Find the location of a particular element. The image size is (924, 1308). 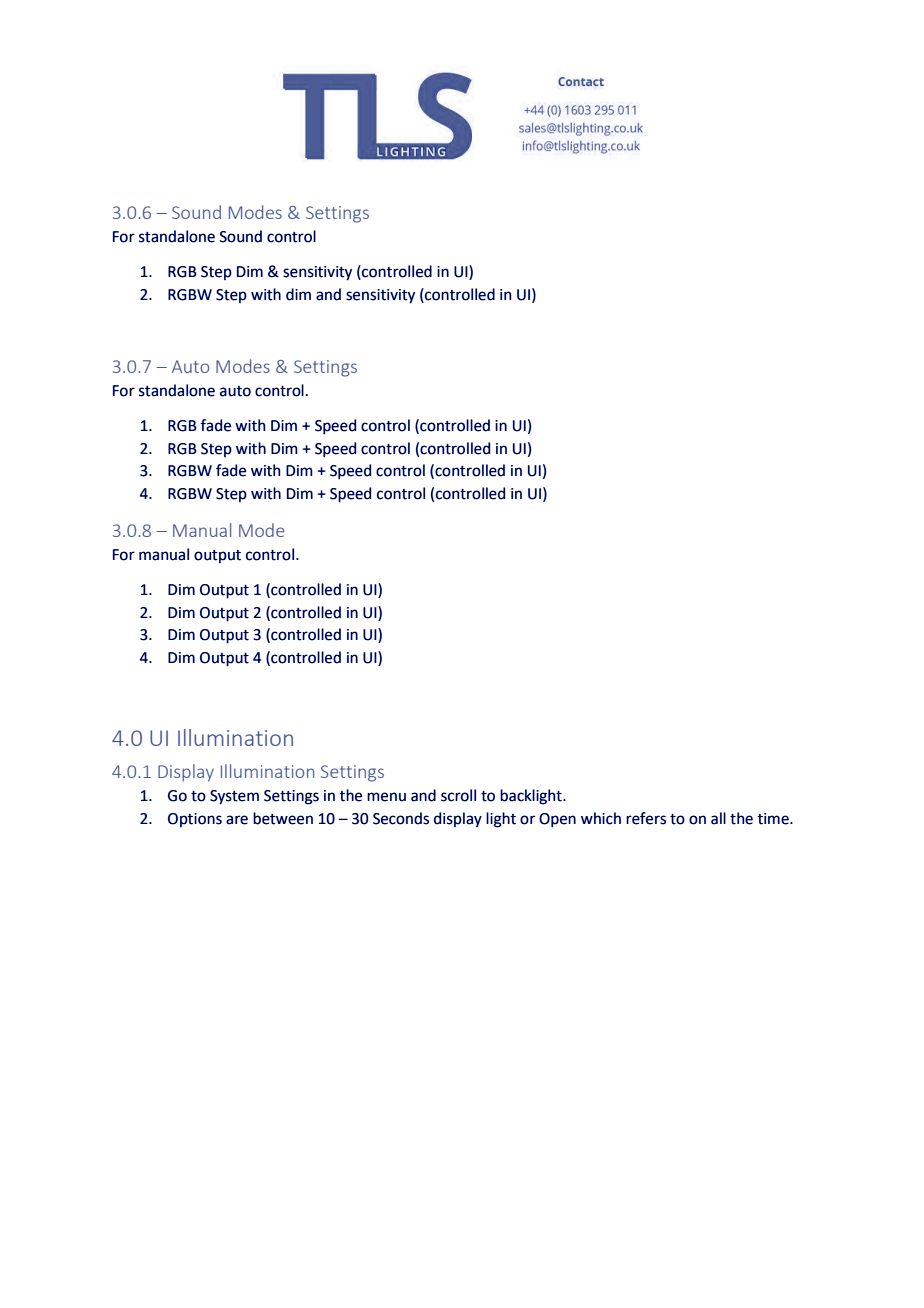

Options is located at coordinates (195, 820).
